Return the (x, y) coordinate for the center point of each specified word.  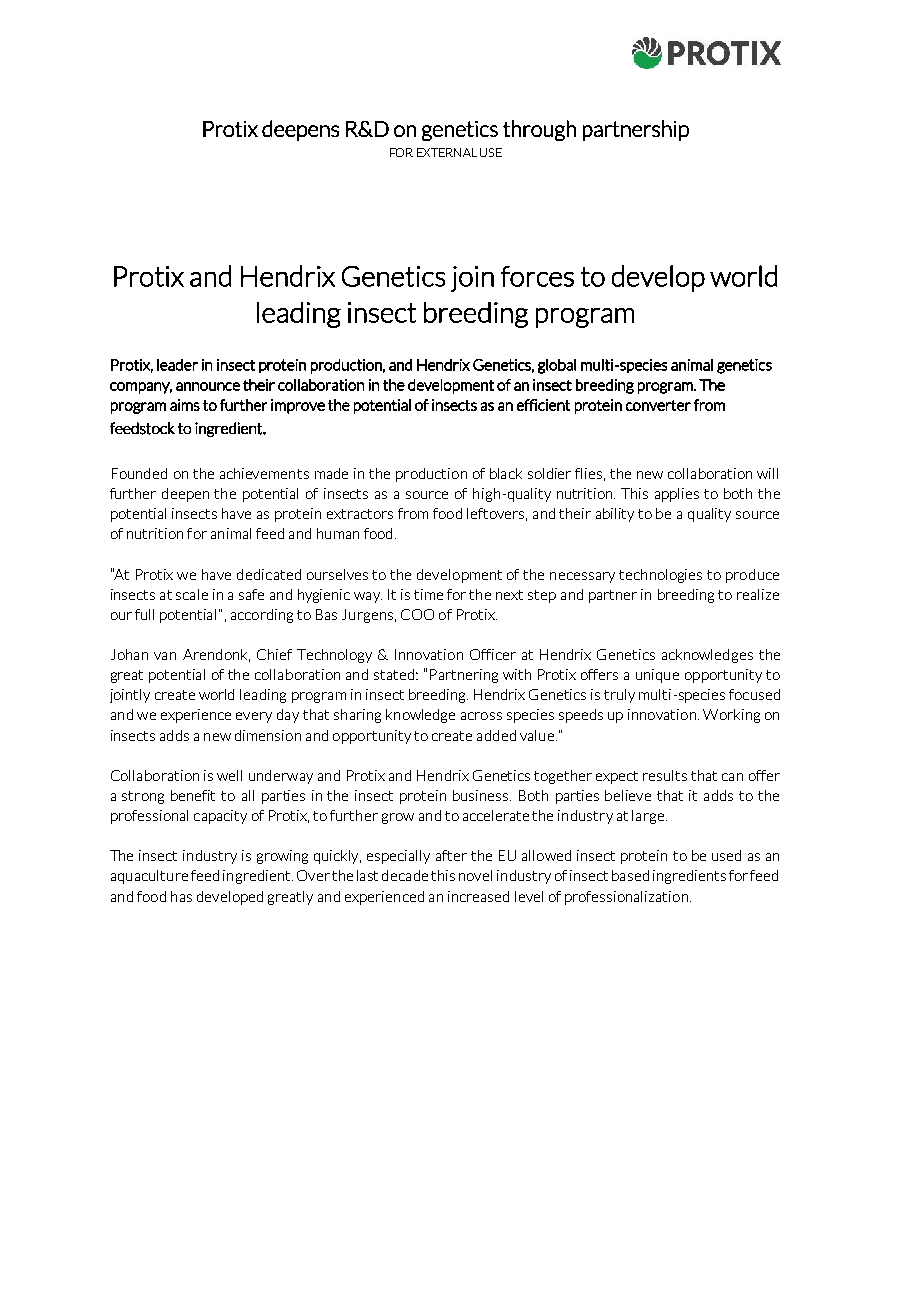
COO (417, 614)
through (539, 130)
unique (657, 676)
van (165, 656)
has (181, 896)
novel (475, 875)
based (630, 875)
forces (537, 276)
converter (658, 405)
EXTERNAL (447, 152)
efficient (543, 405)
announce (208, 386)
